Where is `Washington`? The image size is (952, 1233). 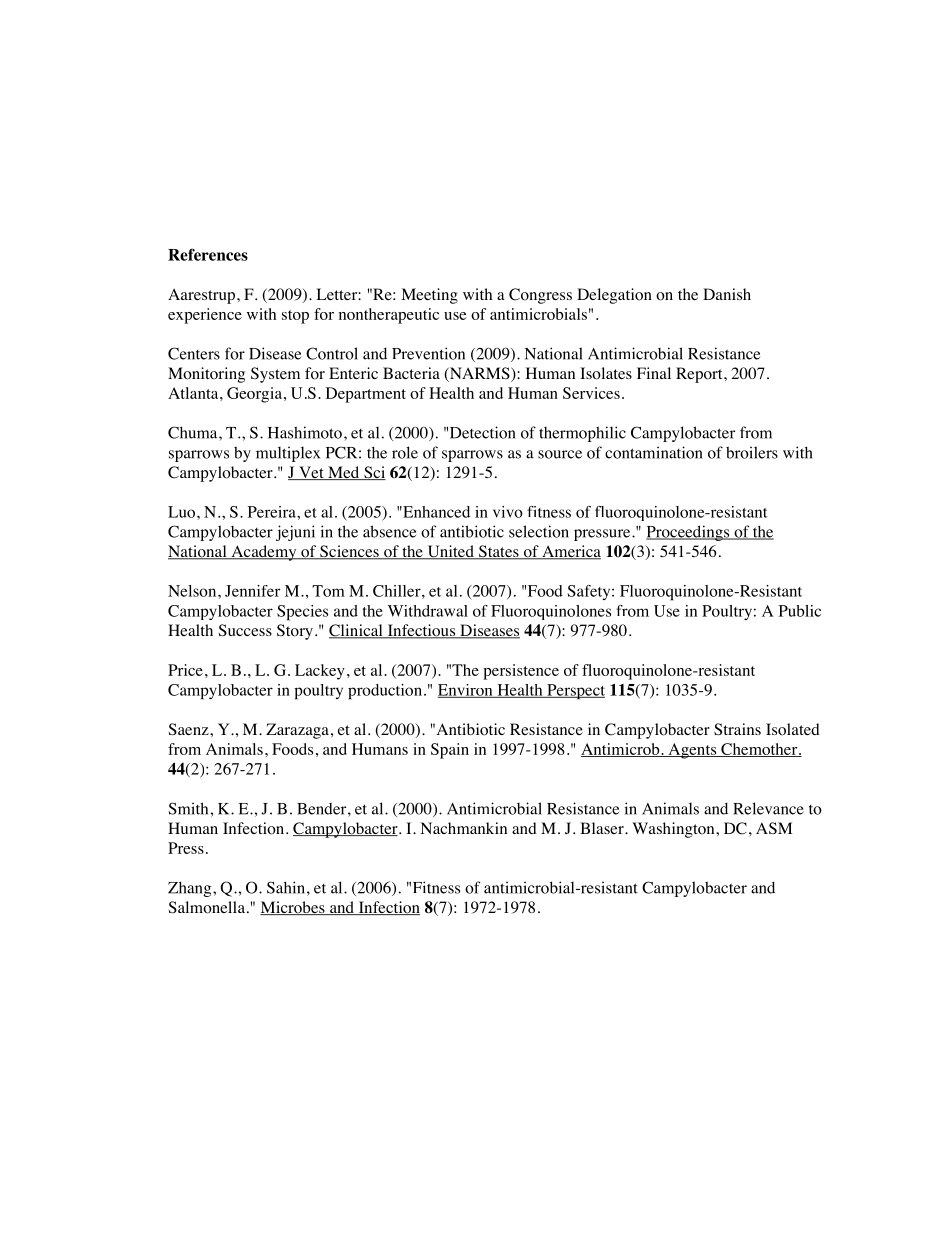 Washington is located at coordinates (674, 830).
